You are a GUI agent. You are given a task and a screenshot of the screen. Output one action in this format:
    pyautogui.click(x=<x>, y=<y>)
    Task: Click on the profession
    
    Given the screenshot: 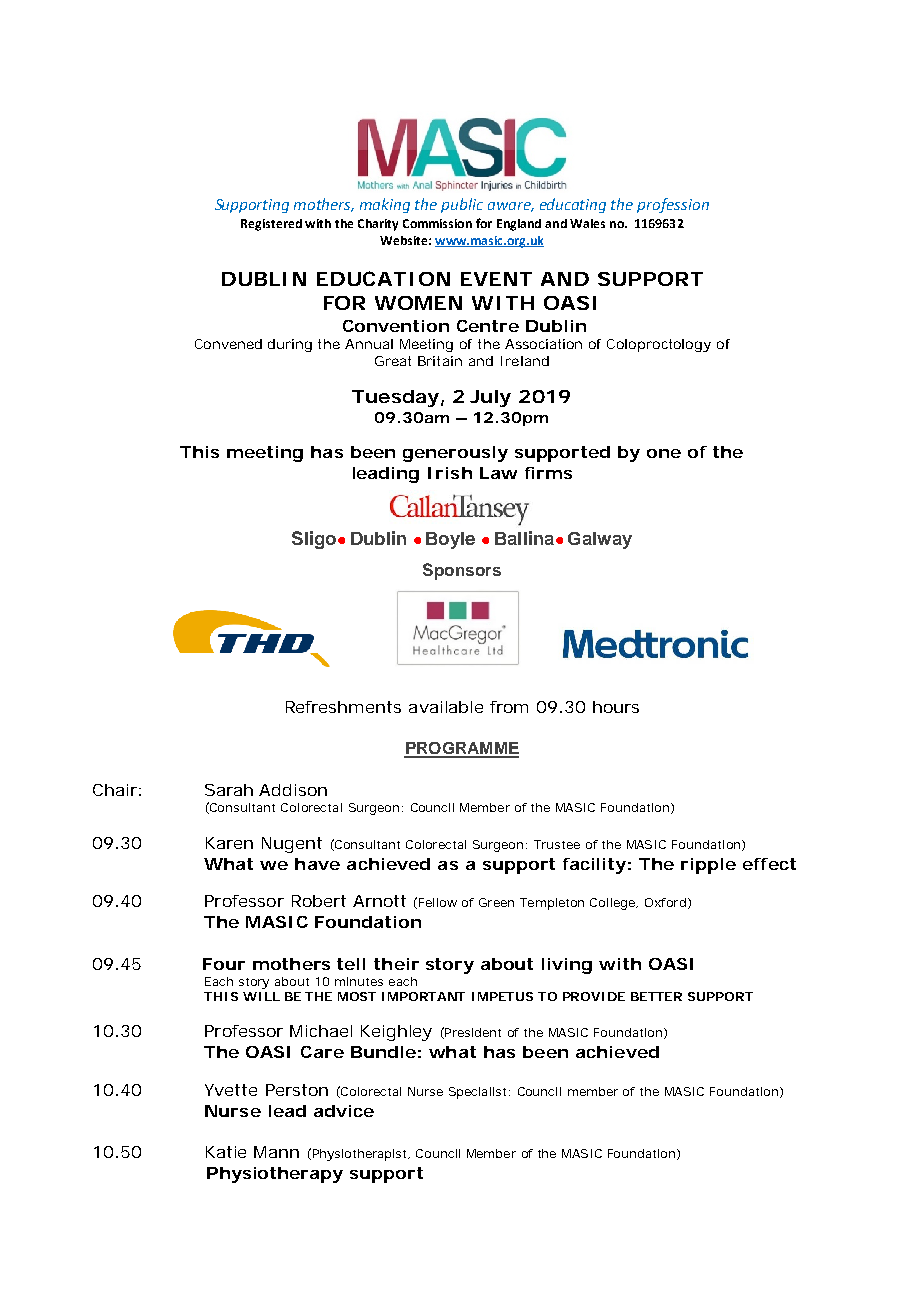 What is the action you would take?
    pyautogui.click(x=673, y=205)
